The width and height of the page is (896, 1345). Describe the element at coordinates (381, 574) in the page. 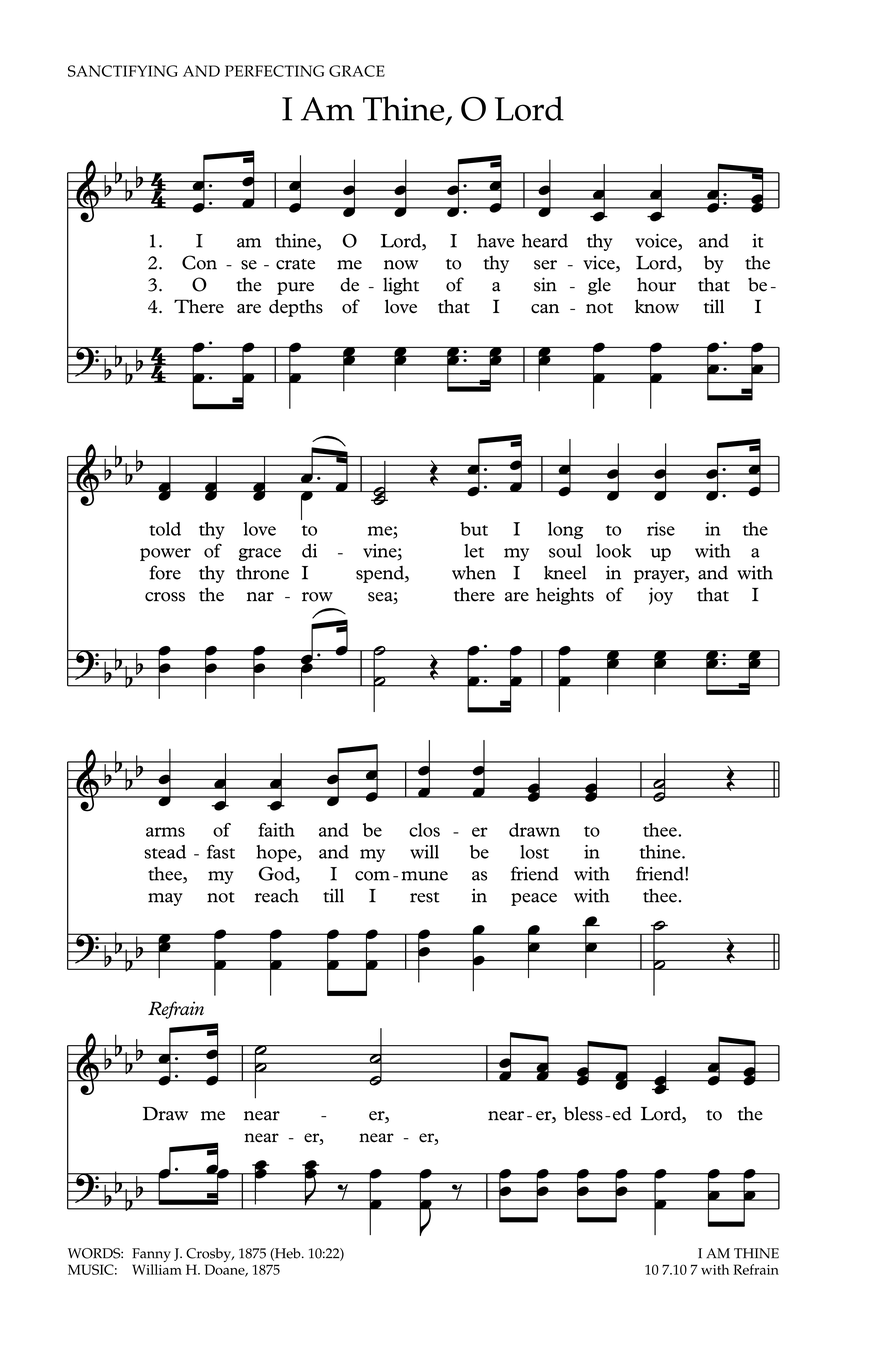

I see `spend` at that location.
